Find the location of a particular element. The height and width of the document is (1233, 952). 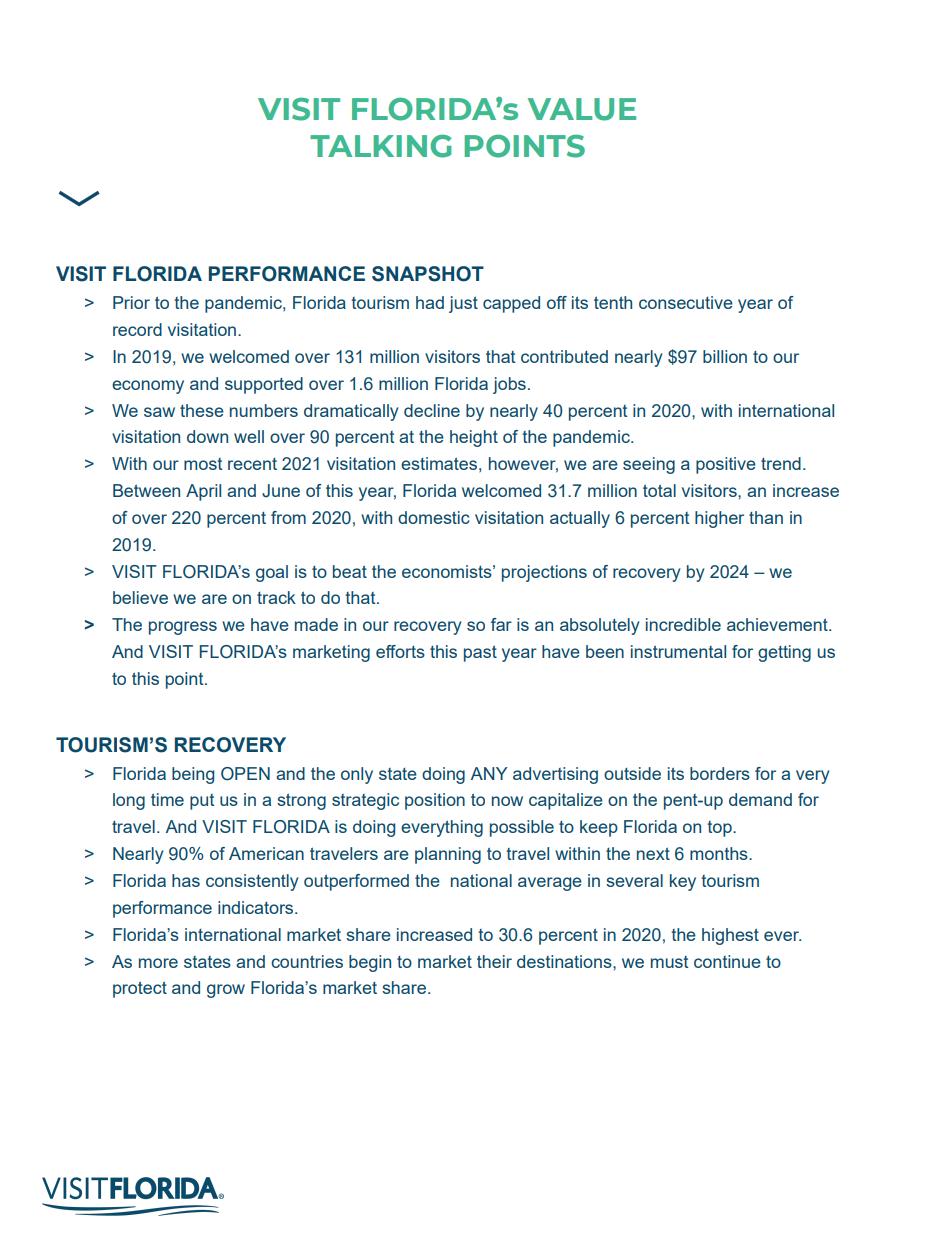

domestic is located at coordinates (434, 517).
